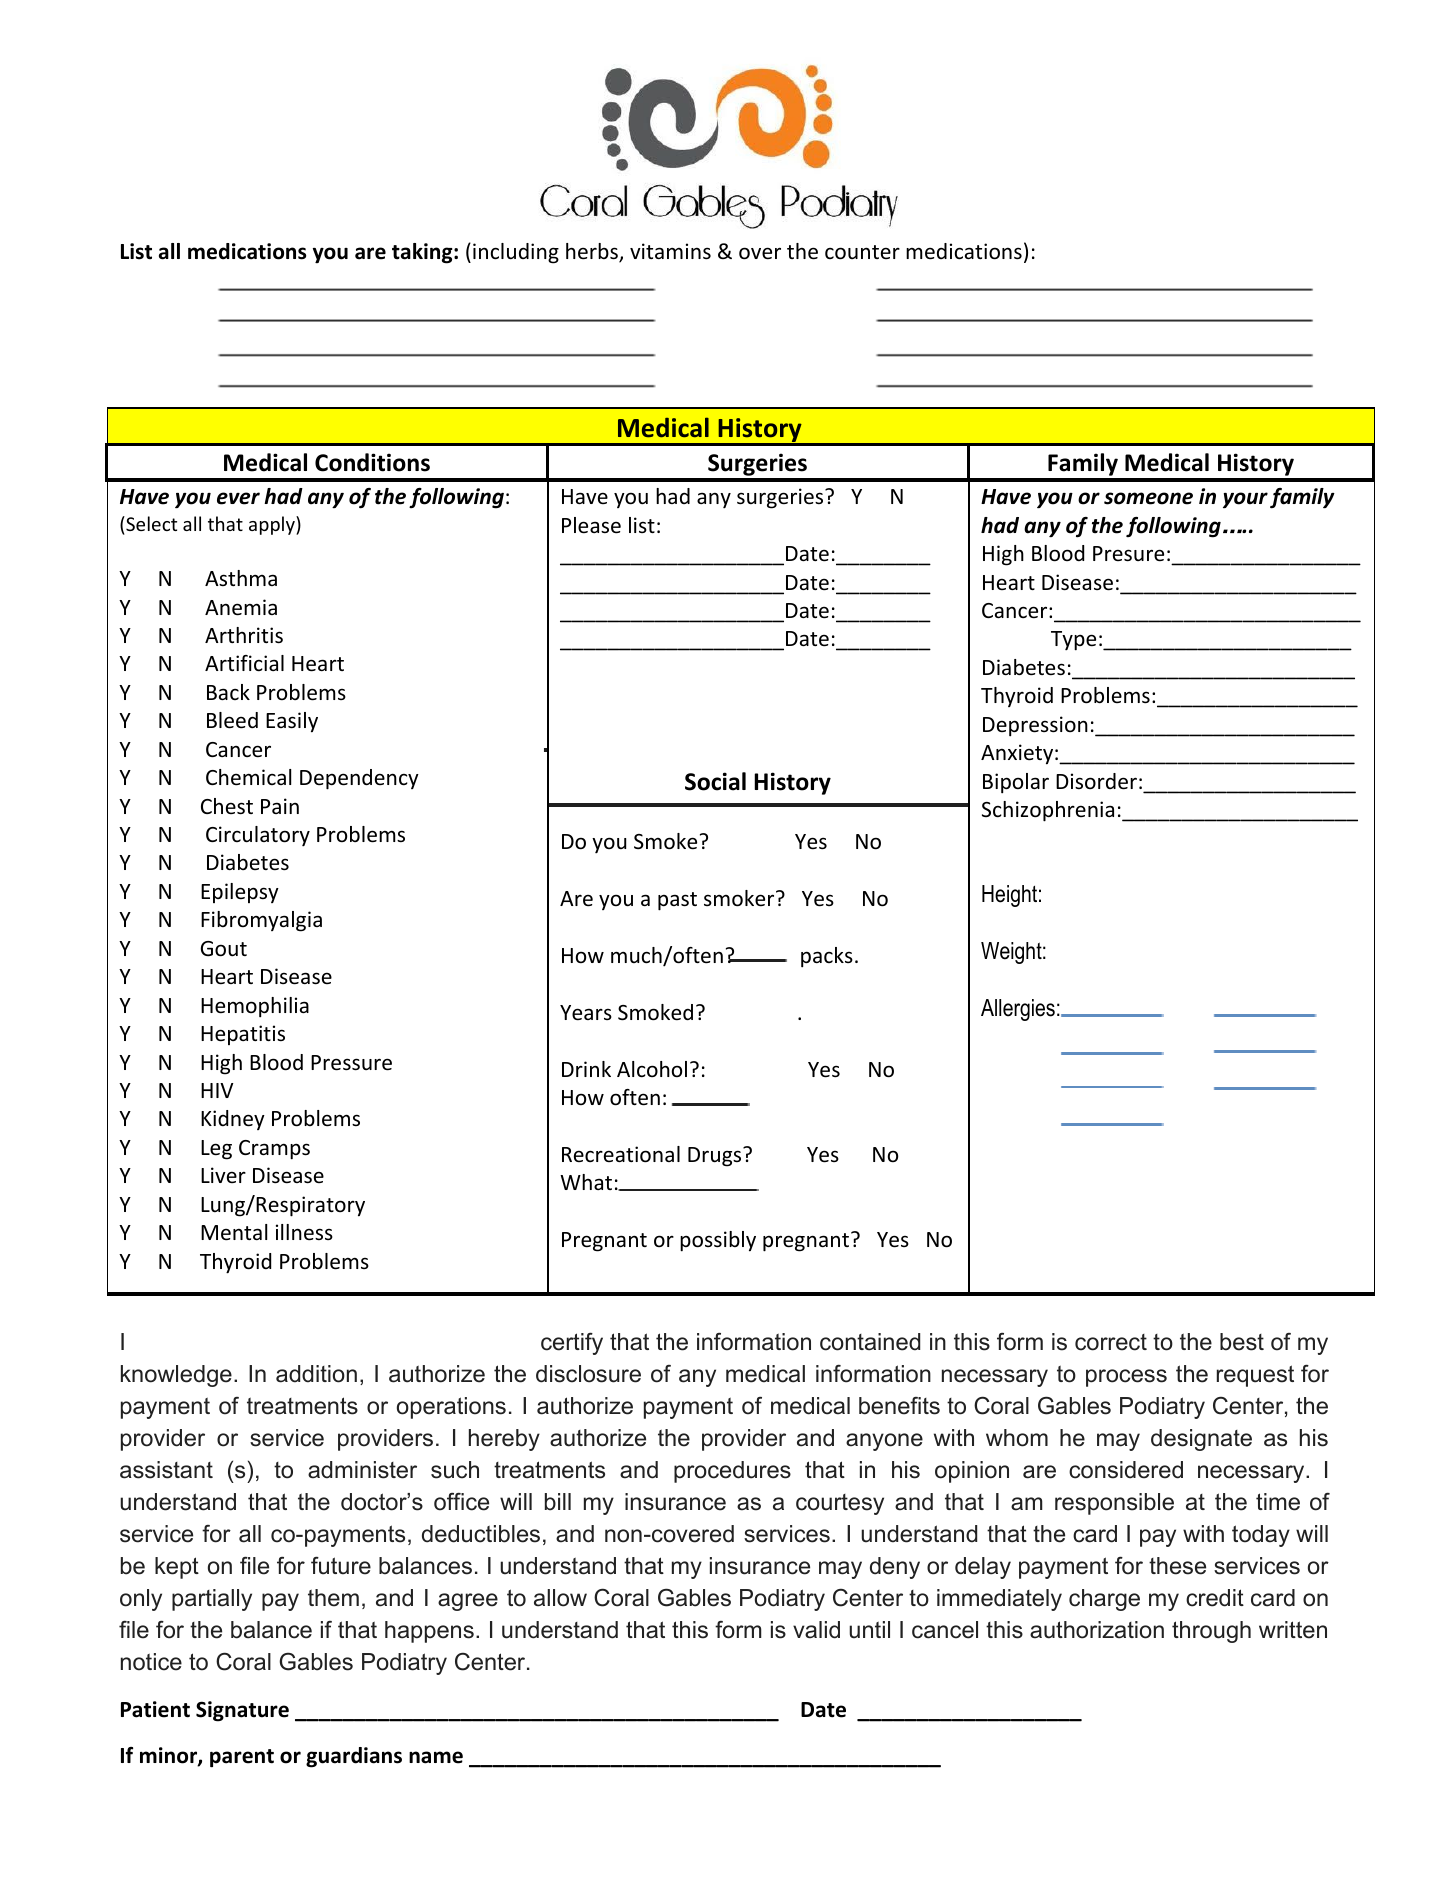  What do you see at coordinates (862, 252) in the screenshot?
I see `counter` at bounding box center [862, 252].
